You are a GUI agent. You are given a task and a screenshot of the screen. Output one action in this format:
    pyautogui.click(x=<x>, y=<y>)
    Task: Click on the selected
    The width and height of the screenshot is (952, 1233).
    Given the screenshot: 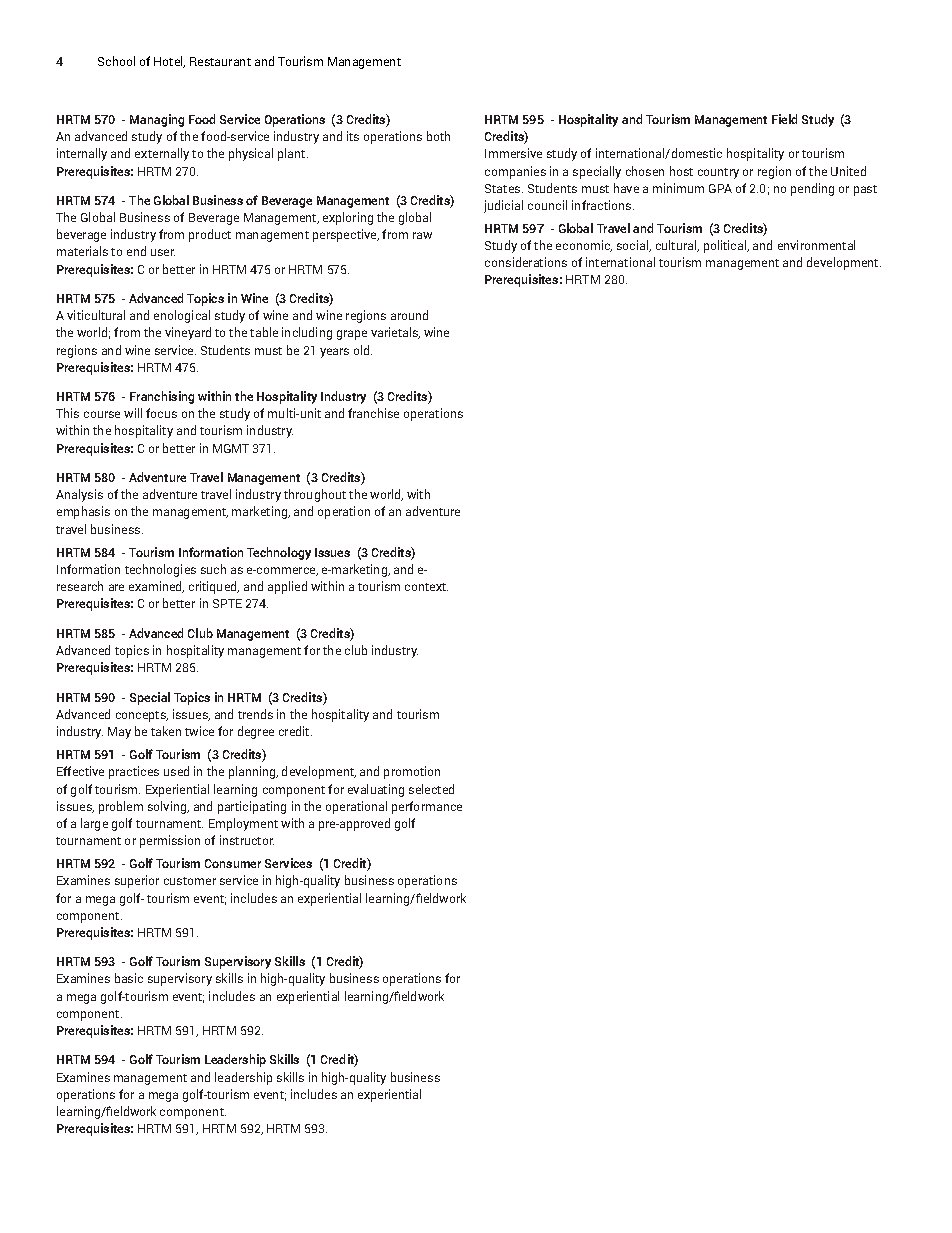 What is the action you would take?
    pyautogui.click(x=431, y=789)
